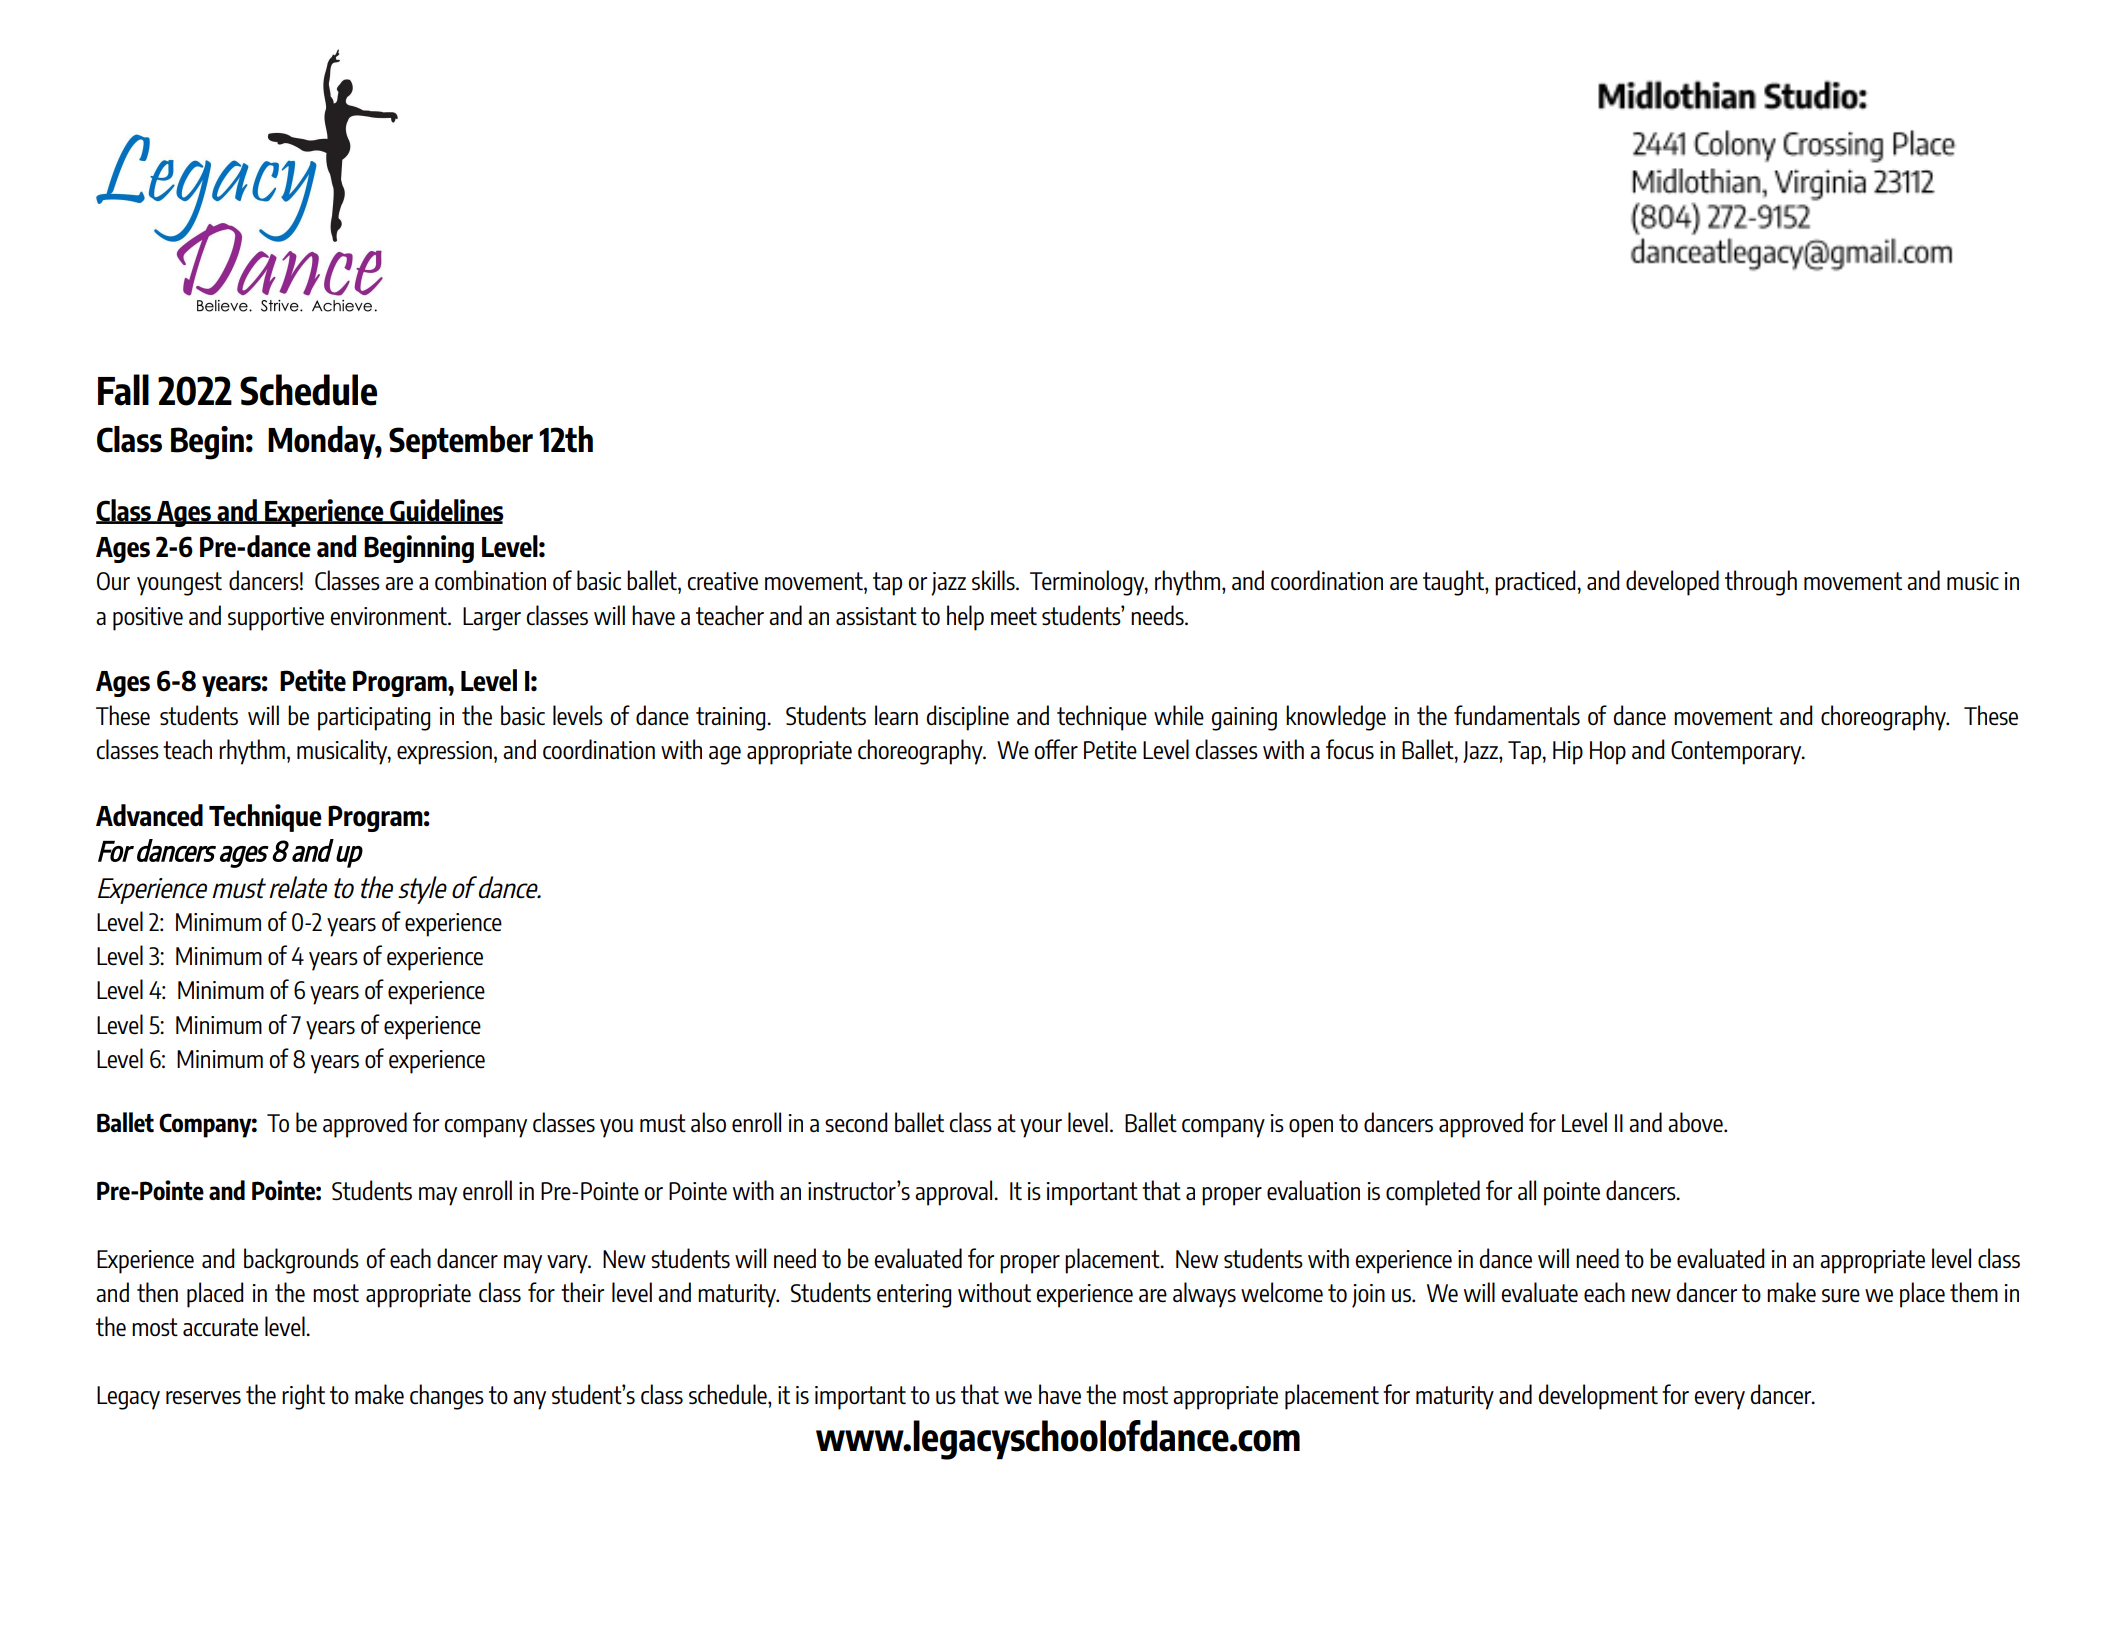 This page has height=1636, width=2117. Describe the element at coordinates (303, 1397) in the page. I see `right` at that location.
